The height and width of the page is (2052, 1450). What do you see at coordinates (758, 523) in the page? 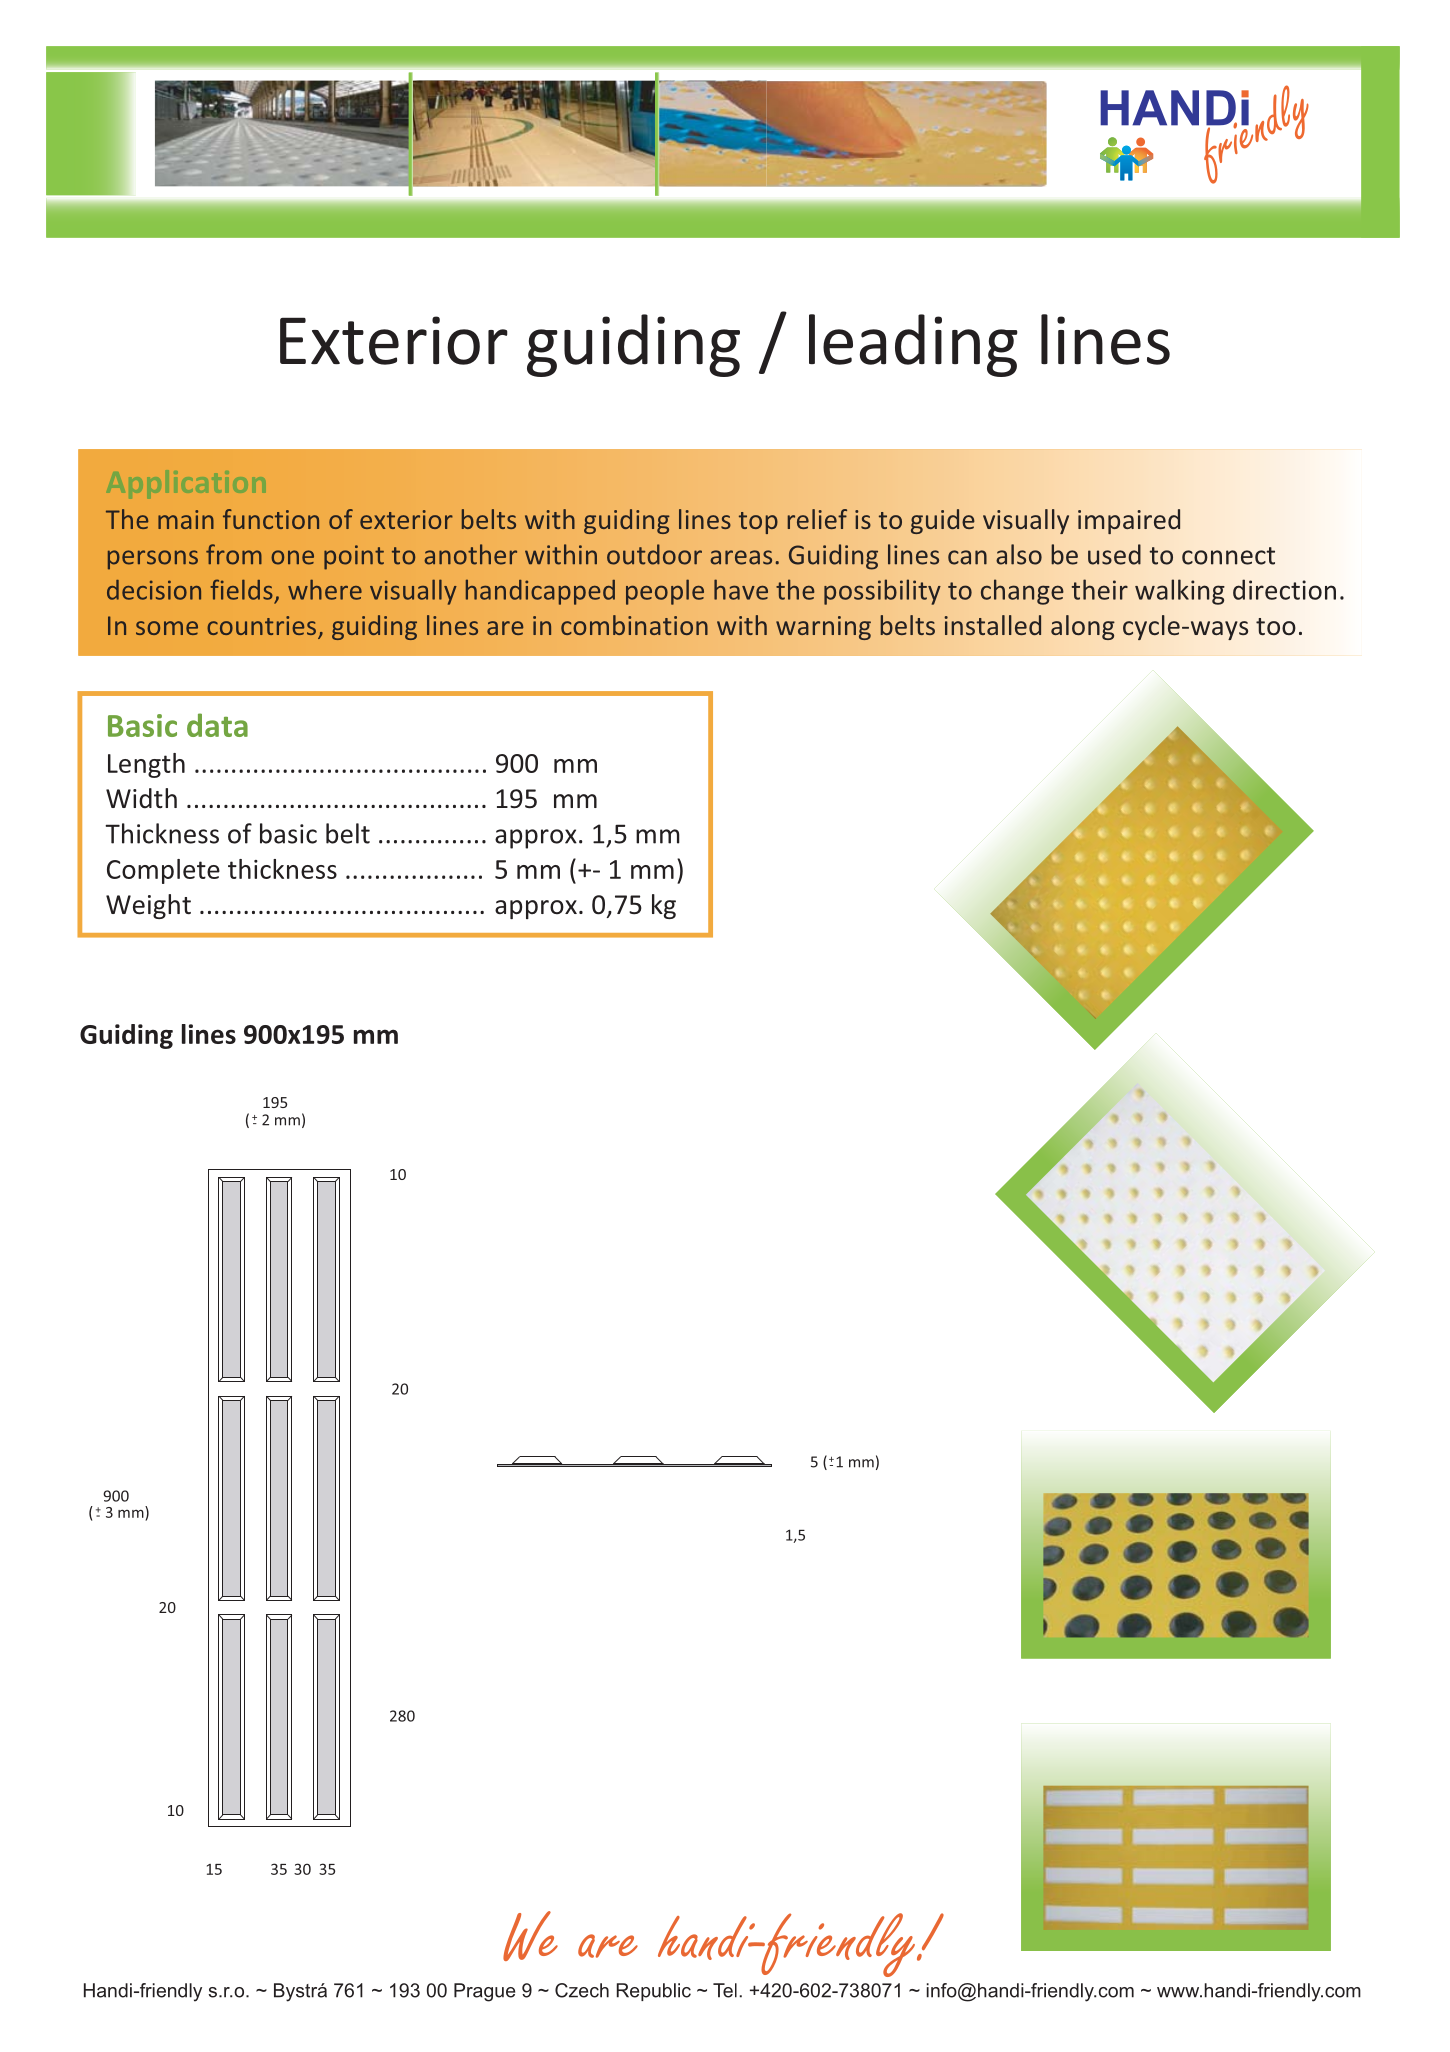
I see `top` at bounding box center [758, 523].
